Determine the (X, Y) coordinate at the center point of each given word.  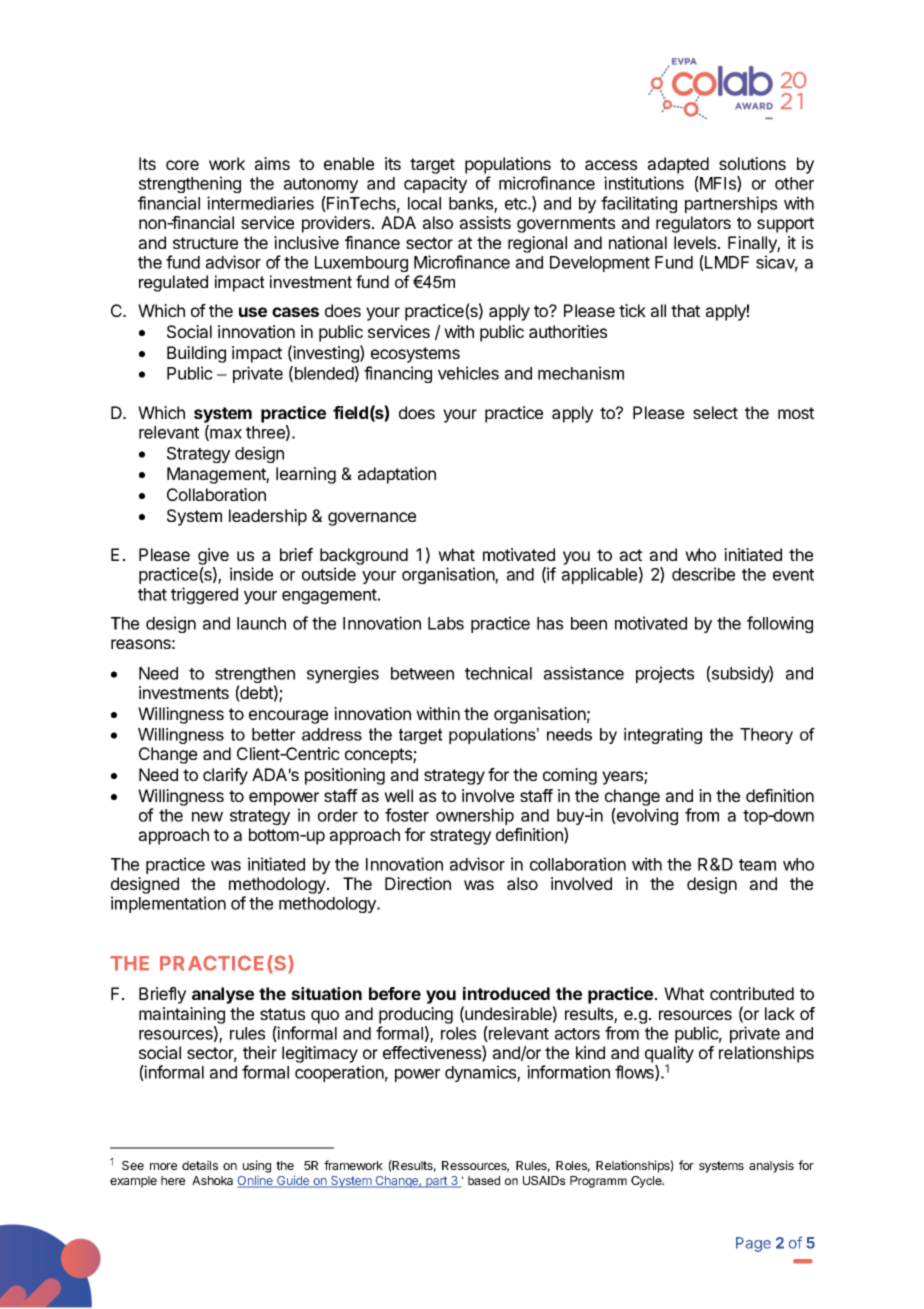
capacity (435, 184)
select (715, 412)
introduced (506, 993)
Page (753, 1244)
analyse (223, 995)
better (274, 734)
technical (498, 673)
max (225, 435)
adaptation (397, 475)
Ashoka (212, 1180)
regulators (693, 224)
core (182, 165)
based (484, 1180)
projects (665, 674)
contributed (752, 993)
